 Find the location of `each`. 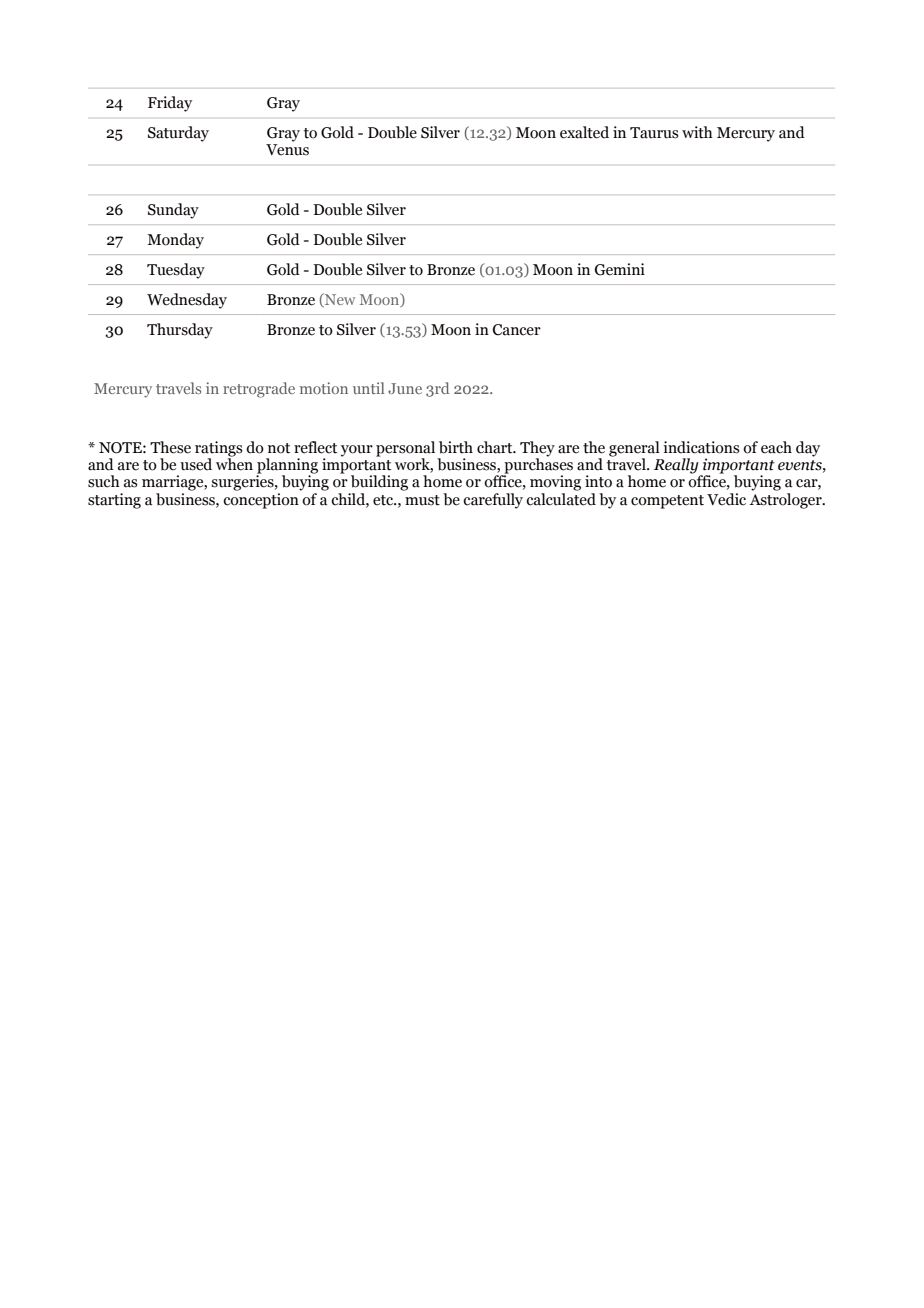

each is located at coordinates (776, 447).
